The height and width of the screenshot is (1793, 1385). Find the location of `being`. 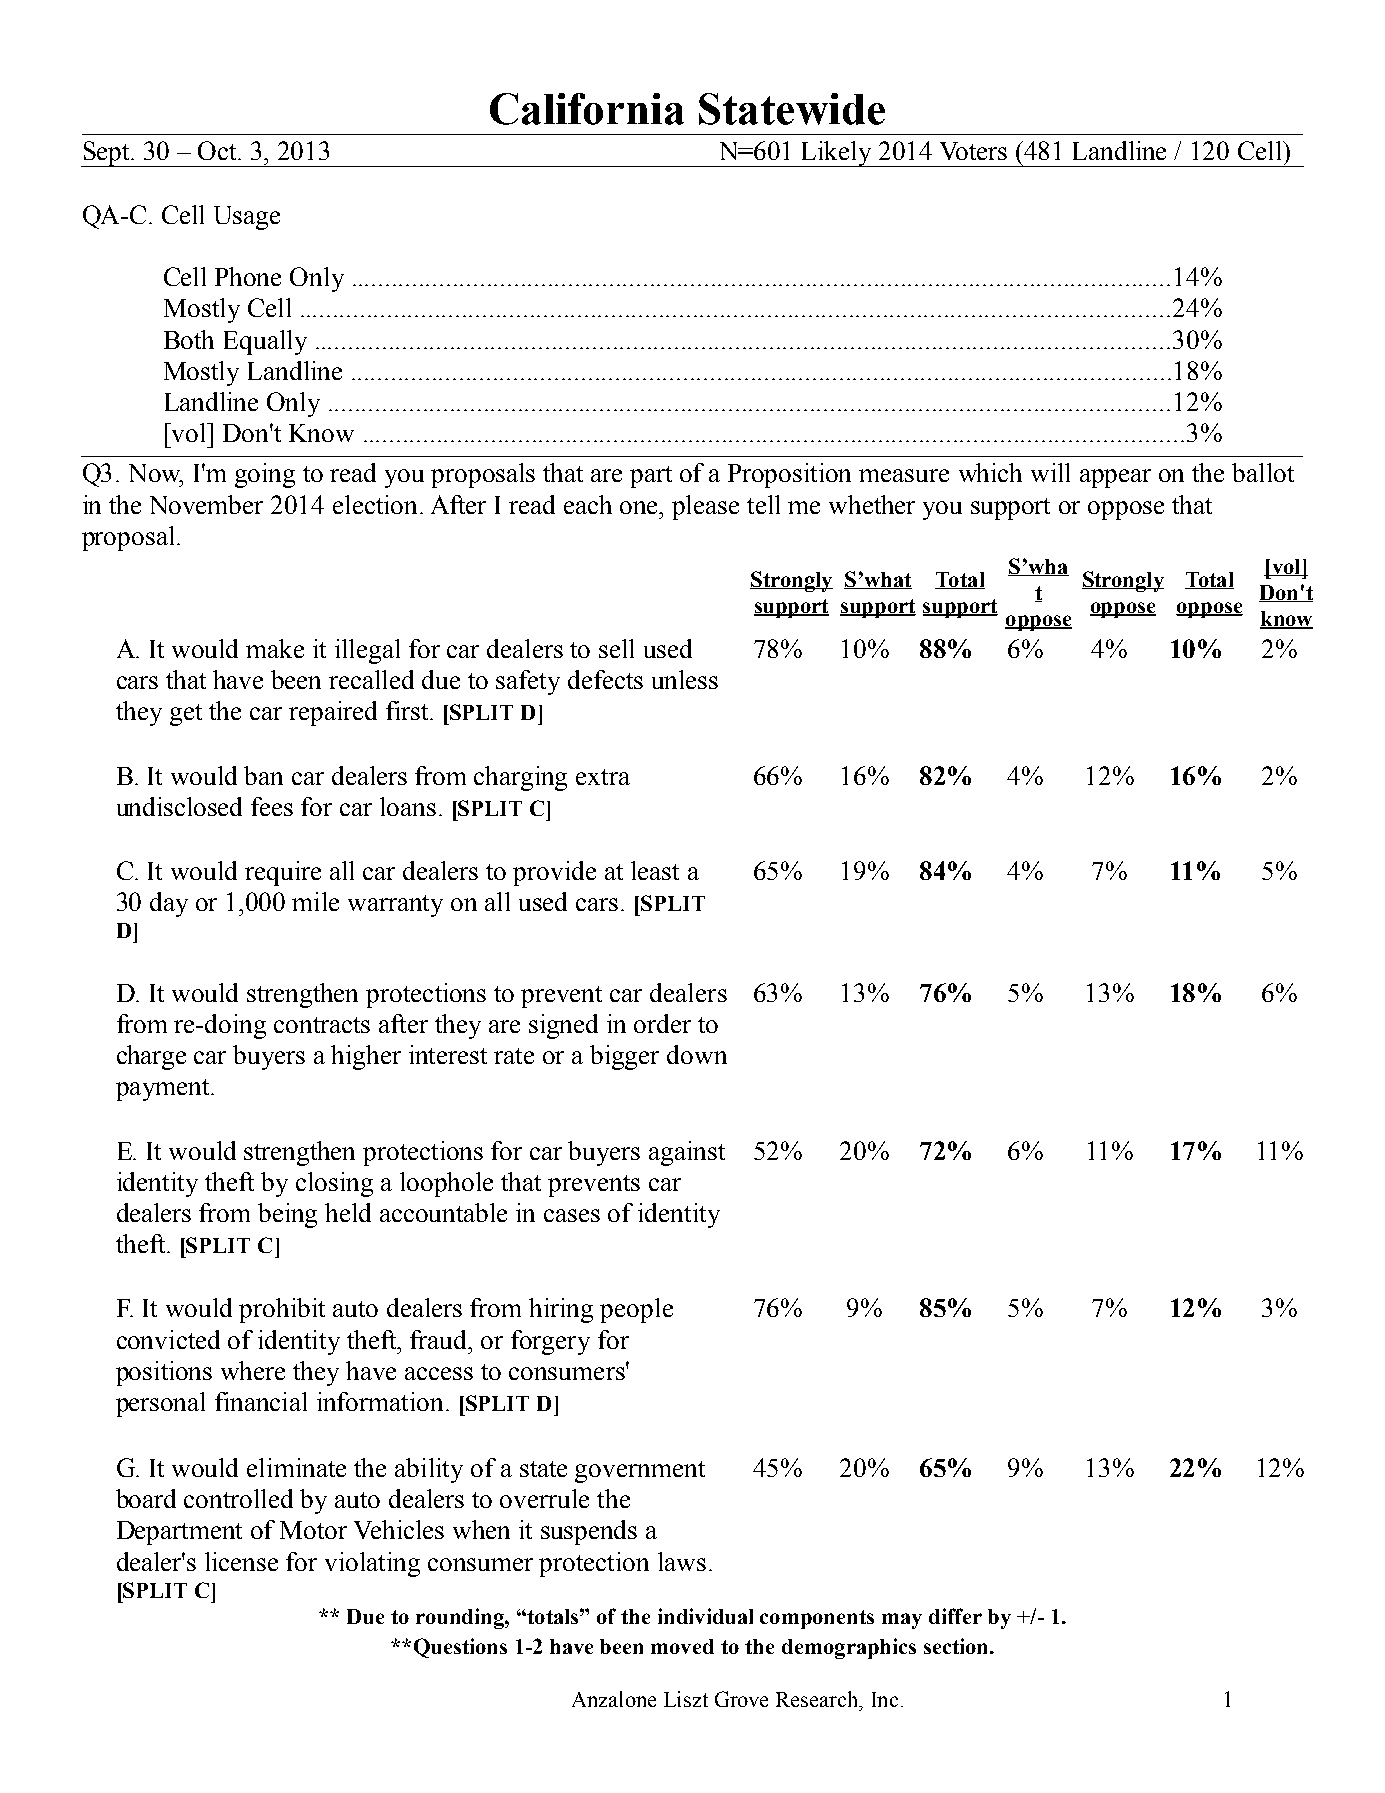

being is located at coordinates (287, 1215).
